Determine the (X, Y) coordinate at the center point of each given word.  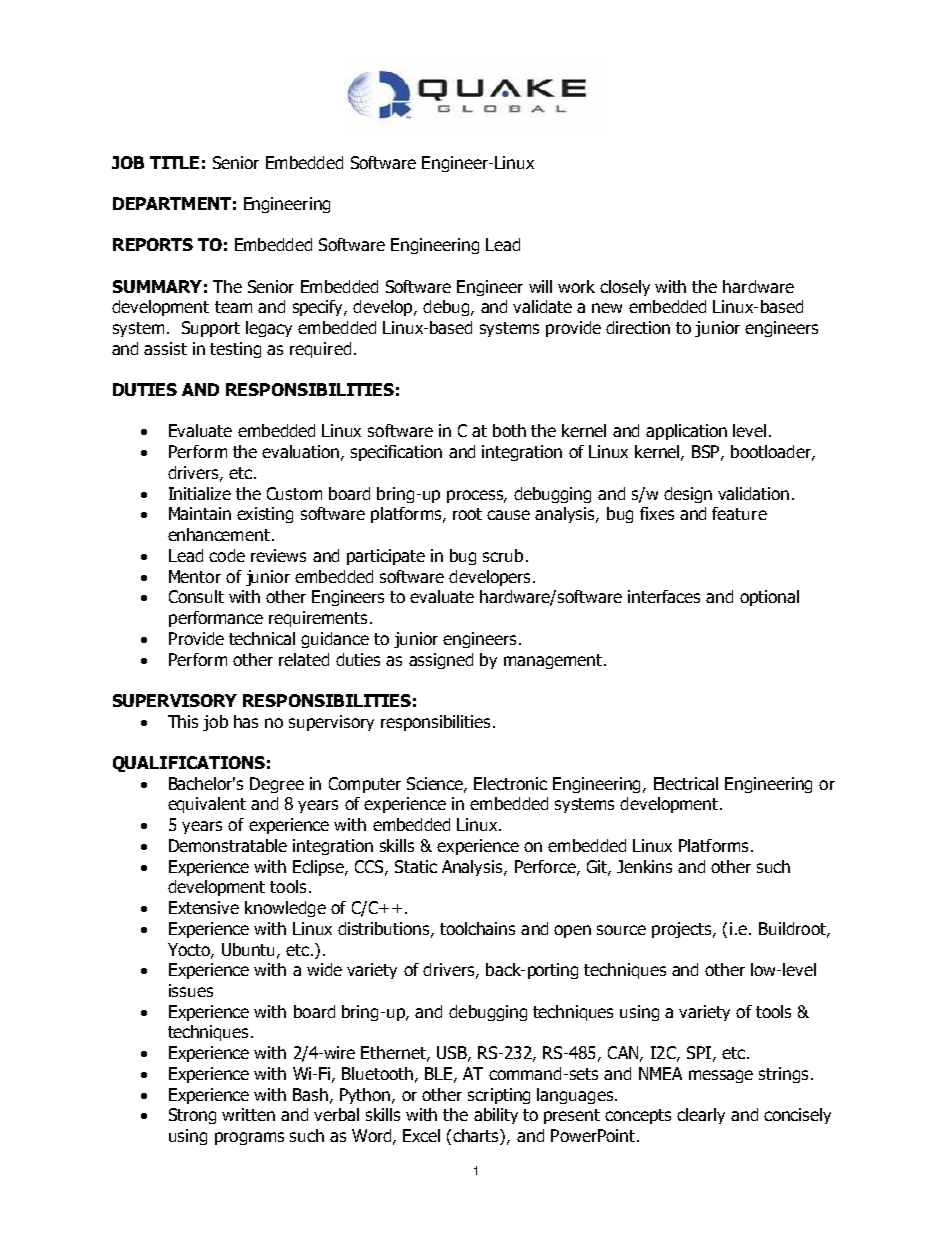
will (540, 286)
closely (625, 288)
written (248, 1114)
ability (496, 1116)
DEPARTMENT (172, 203)
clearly (701, 1116)
